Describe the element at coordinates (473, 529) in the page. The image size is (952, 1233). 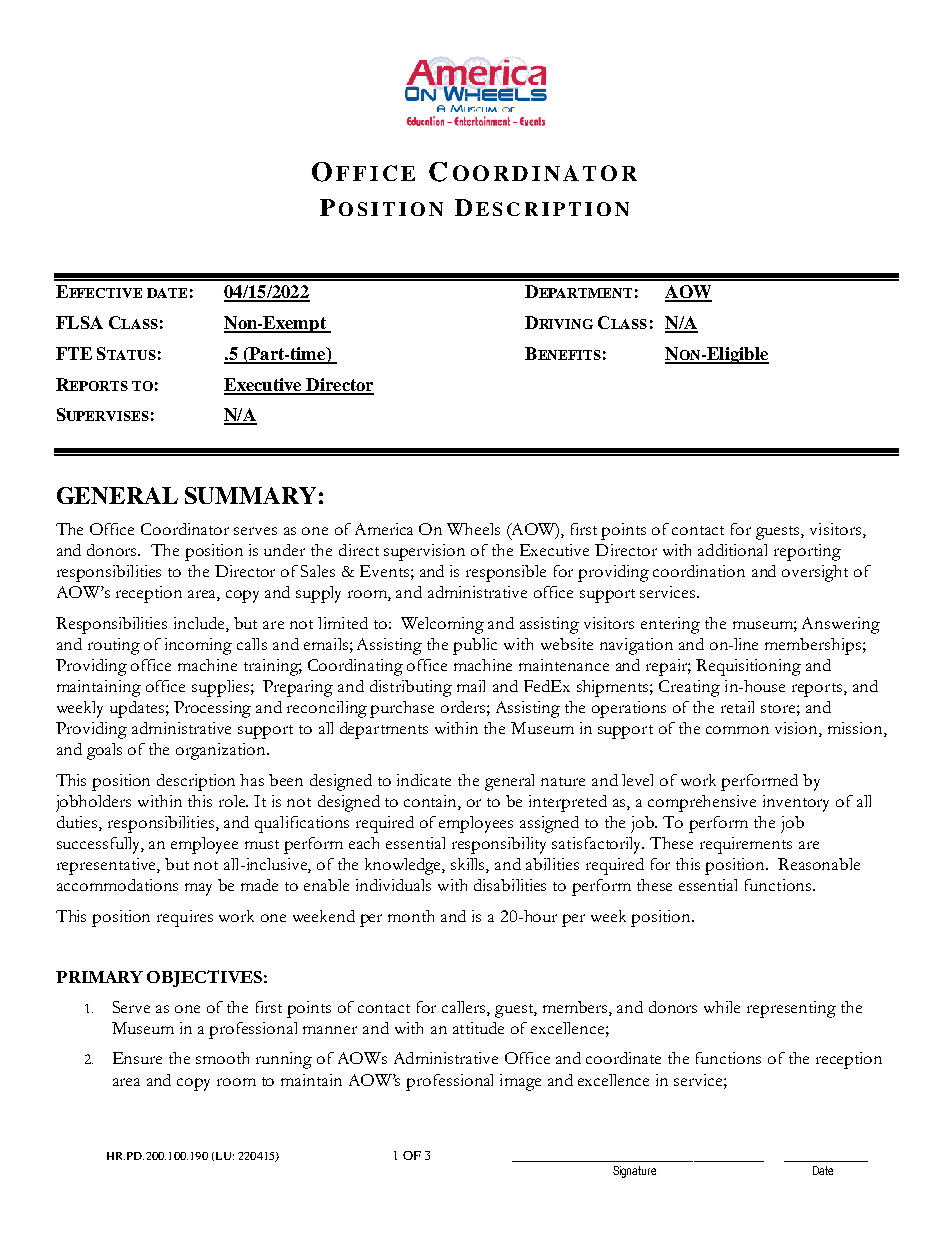
I see `Wheels` at that location.
